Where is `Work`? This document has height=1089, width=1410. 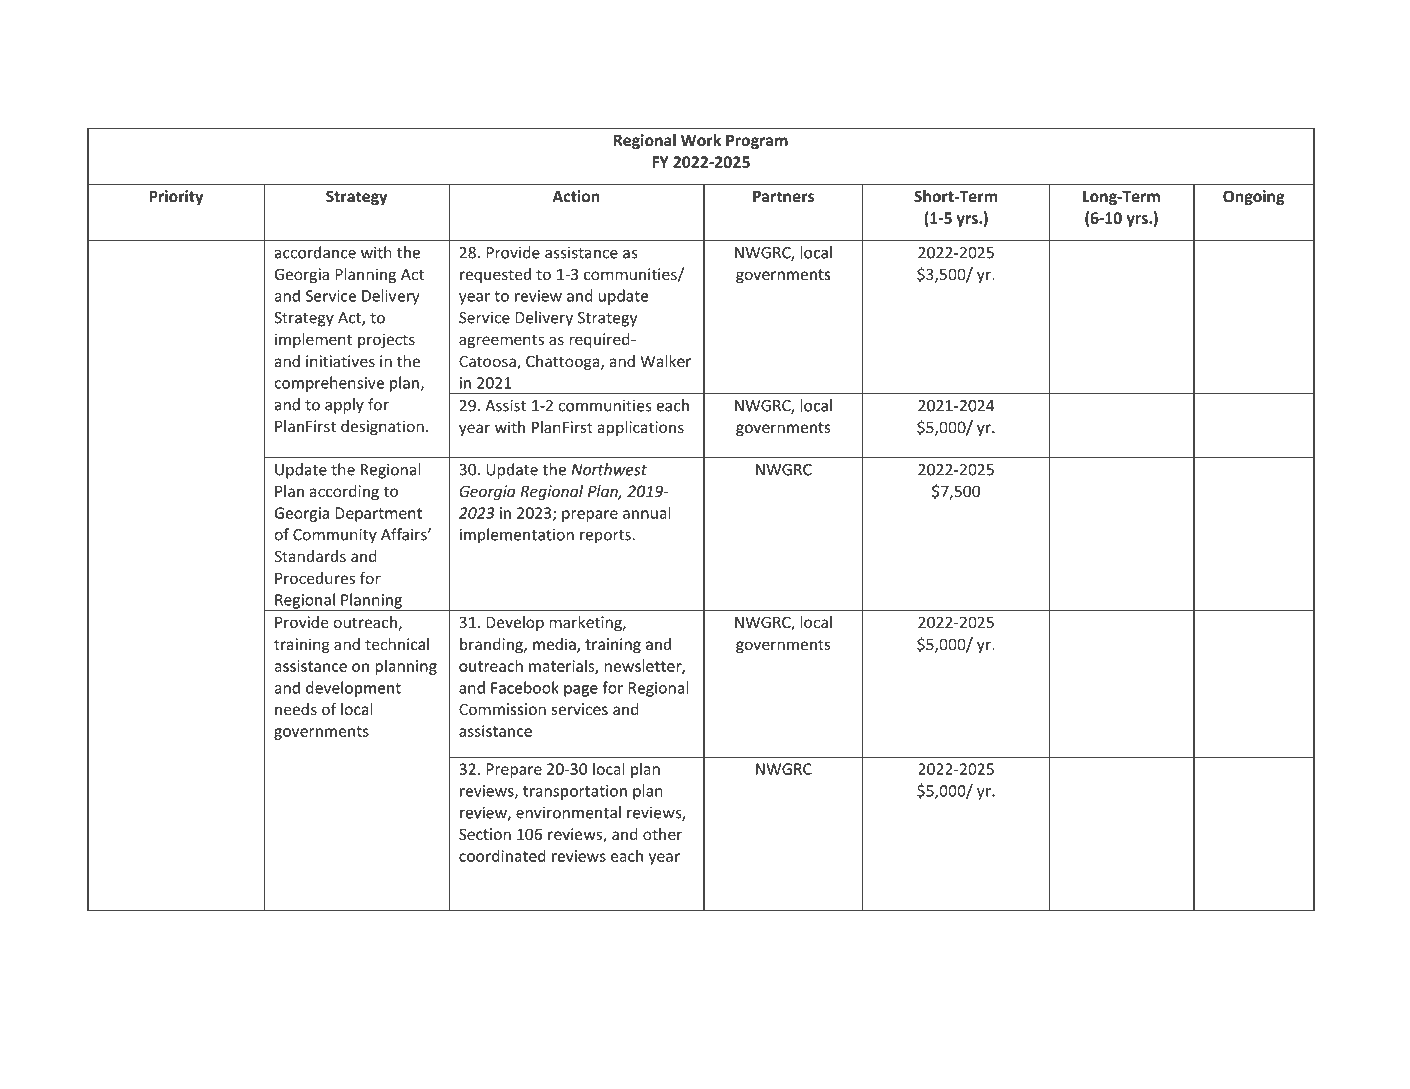
Work is located at coordinates (701, 140).
